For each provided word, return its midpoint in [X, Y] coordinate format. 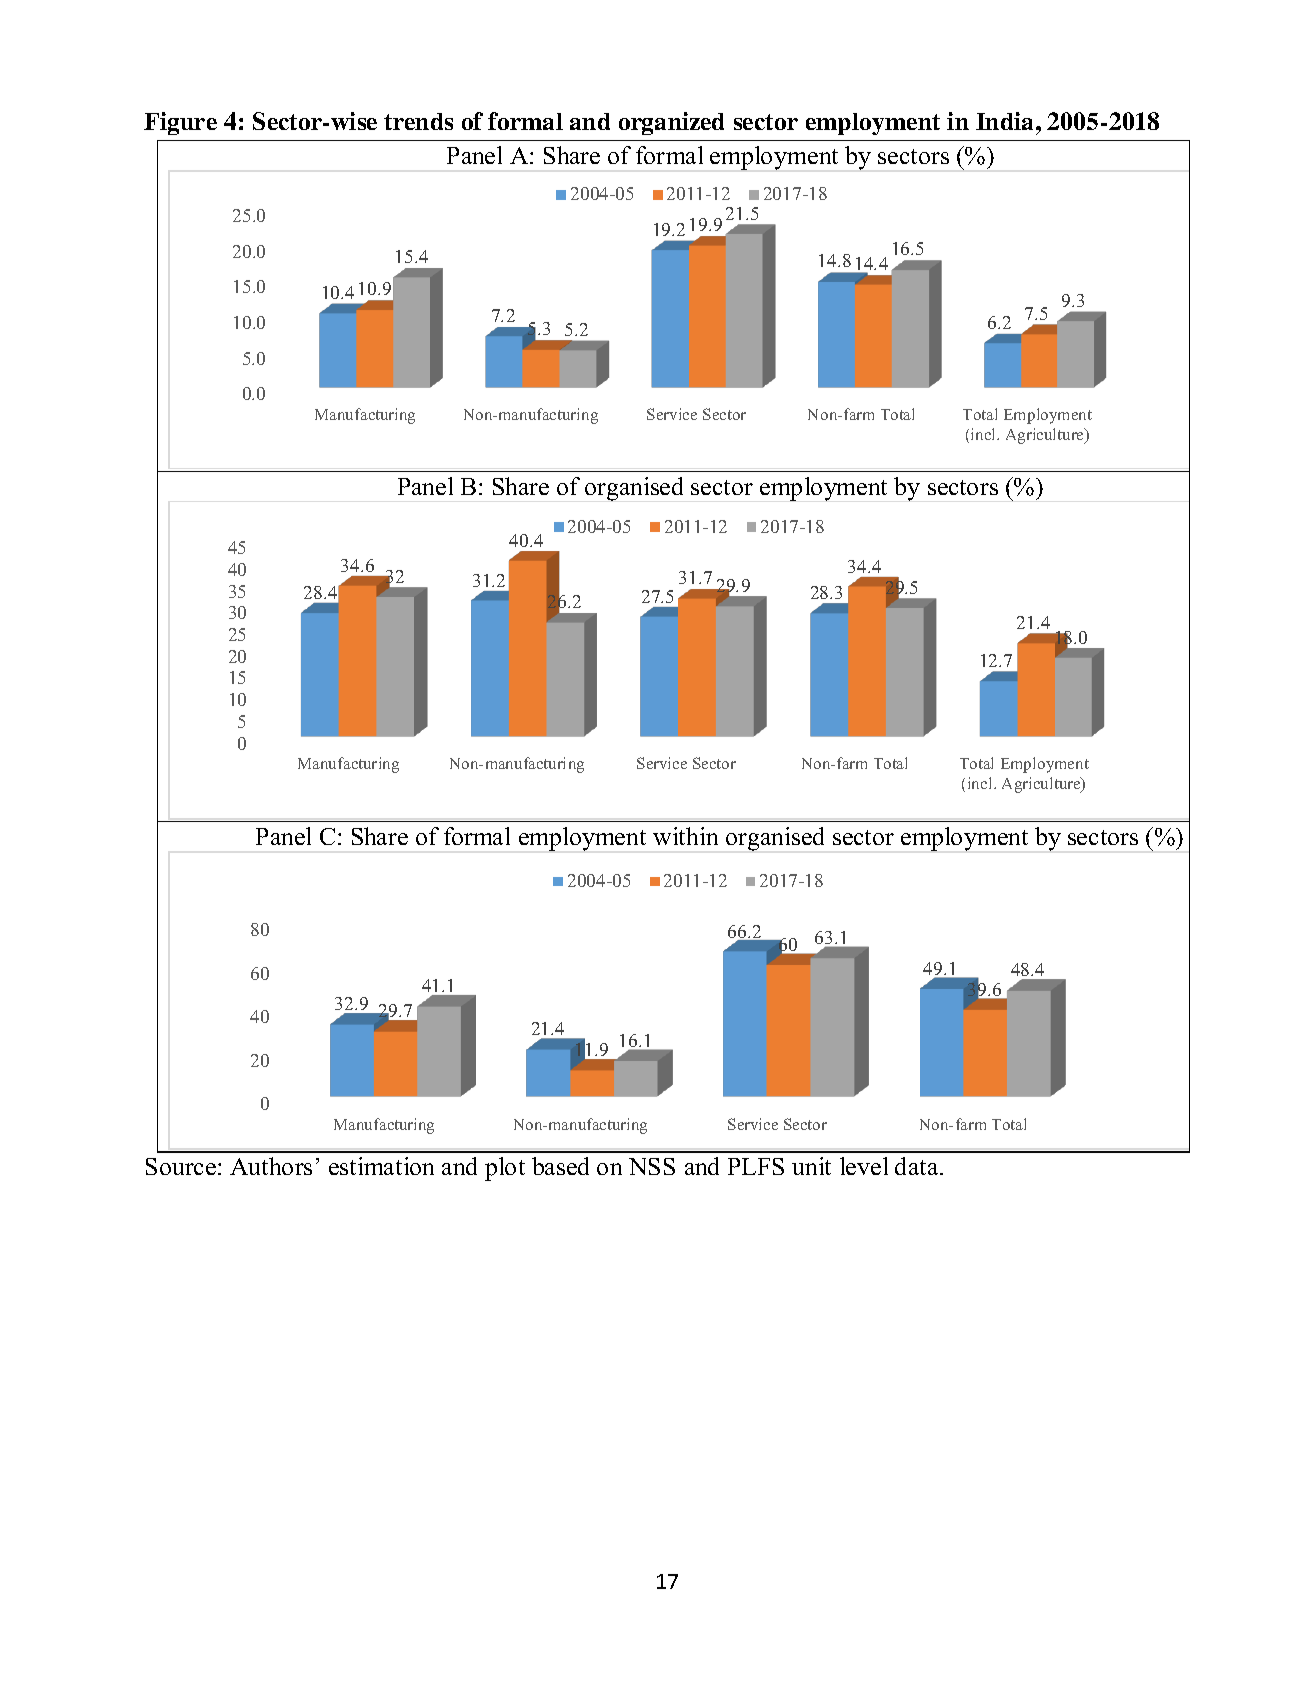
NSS [652, 1166]
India [1006, 121]
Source [181, 1166]
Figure [180, 123]
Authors [271, 1166]
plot [505, 1169]
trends [418, 121]
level [864, 1166]
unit [811, 1166]
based [560, 1166]
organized [671, 123]
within [685, 836]
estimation [381, 1166]
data [918, 1166]
